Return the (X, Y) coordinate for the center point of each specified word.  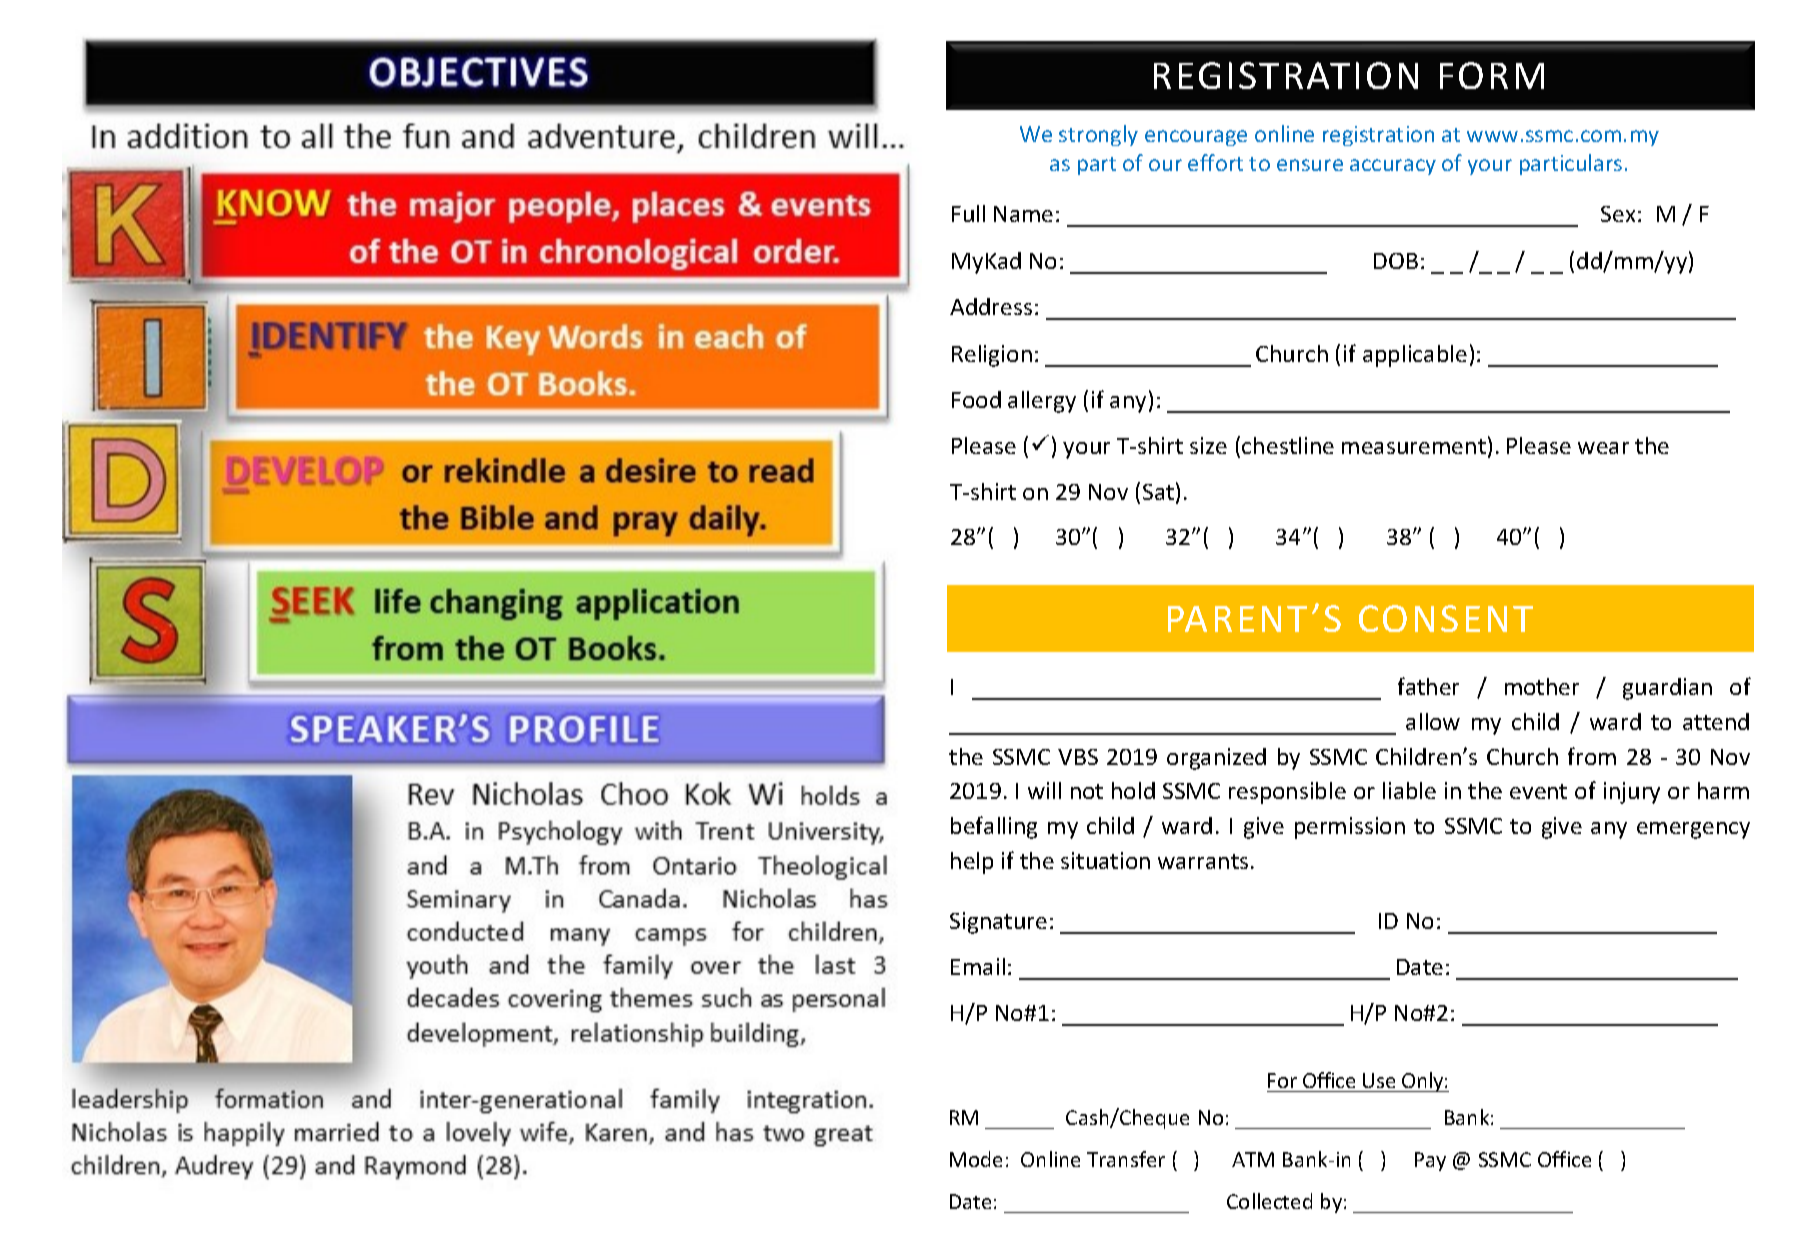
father (1428, 686)
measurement (1414, 446)
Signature (998, 923)
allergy (1042, 402)
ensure (1310, 165)
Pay (1430, 1161)
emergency (1693, 830)
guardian (1667, 689)
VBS (1078, 757)
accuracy (1393, 167)
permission (1350, 828)
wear (1603, 448)
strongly (1098, 135)
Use (1379, 1080)
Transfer (1126, 1159)
